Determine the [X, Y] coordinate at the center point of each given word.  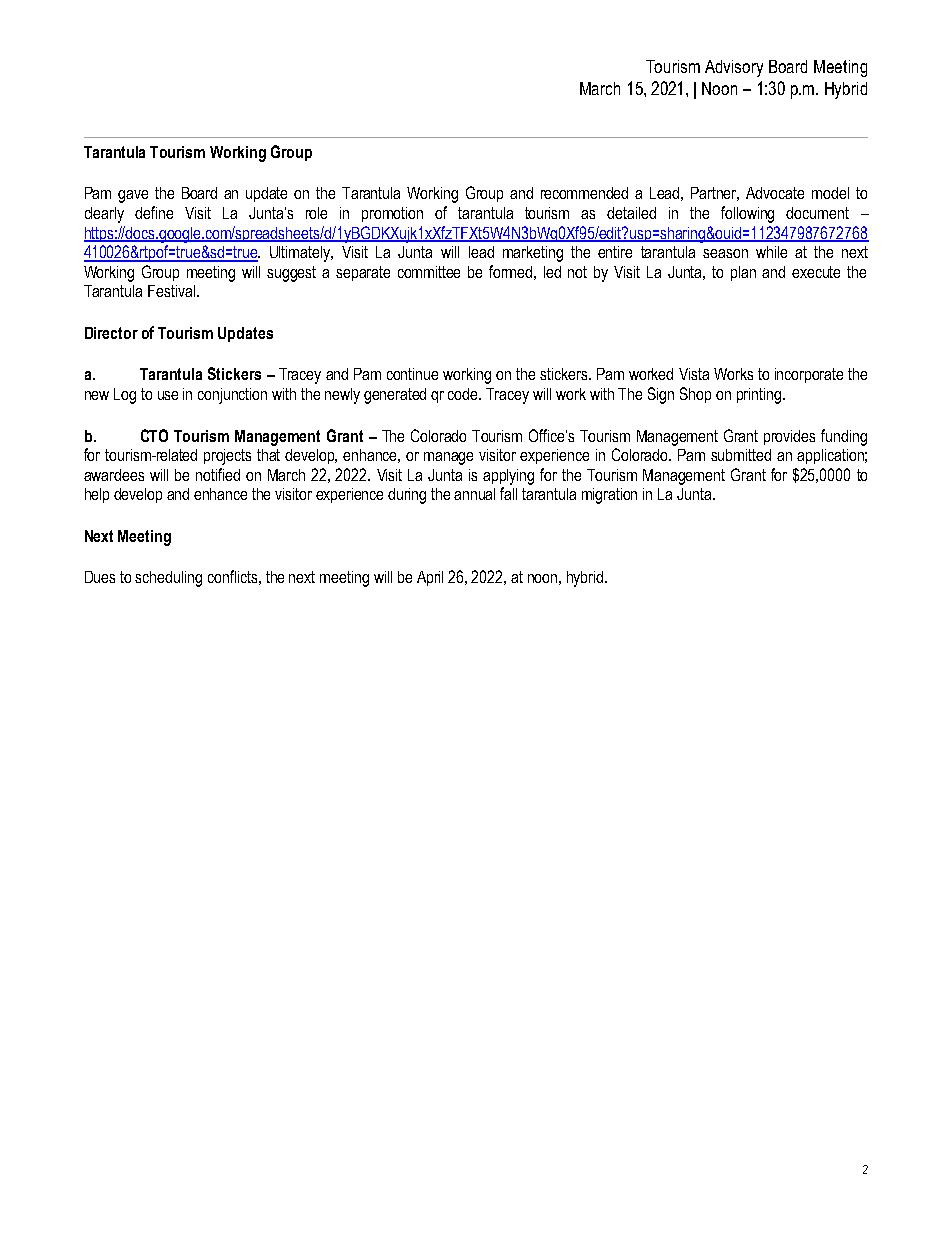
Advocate [775, 193]
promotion [392, 214]
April [430, 578]
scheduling [168, 579]
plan [743, 273]
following [747, 214]
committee [429, 272]
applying [508, 477]
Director [111, 333]
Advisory [734, 68]
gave [133, 196]
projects [227, 457]
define [154, 212]
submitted [741, 455]
